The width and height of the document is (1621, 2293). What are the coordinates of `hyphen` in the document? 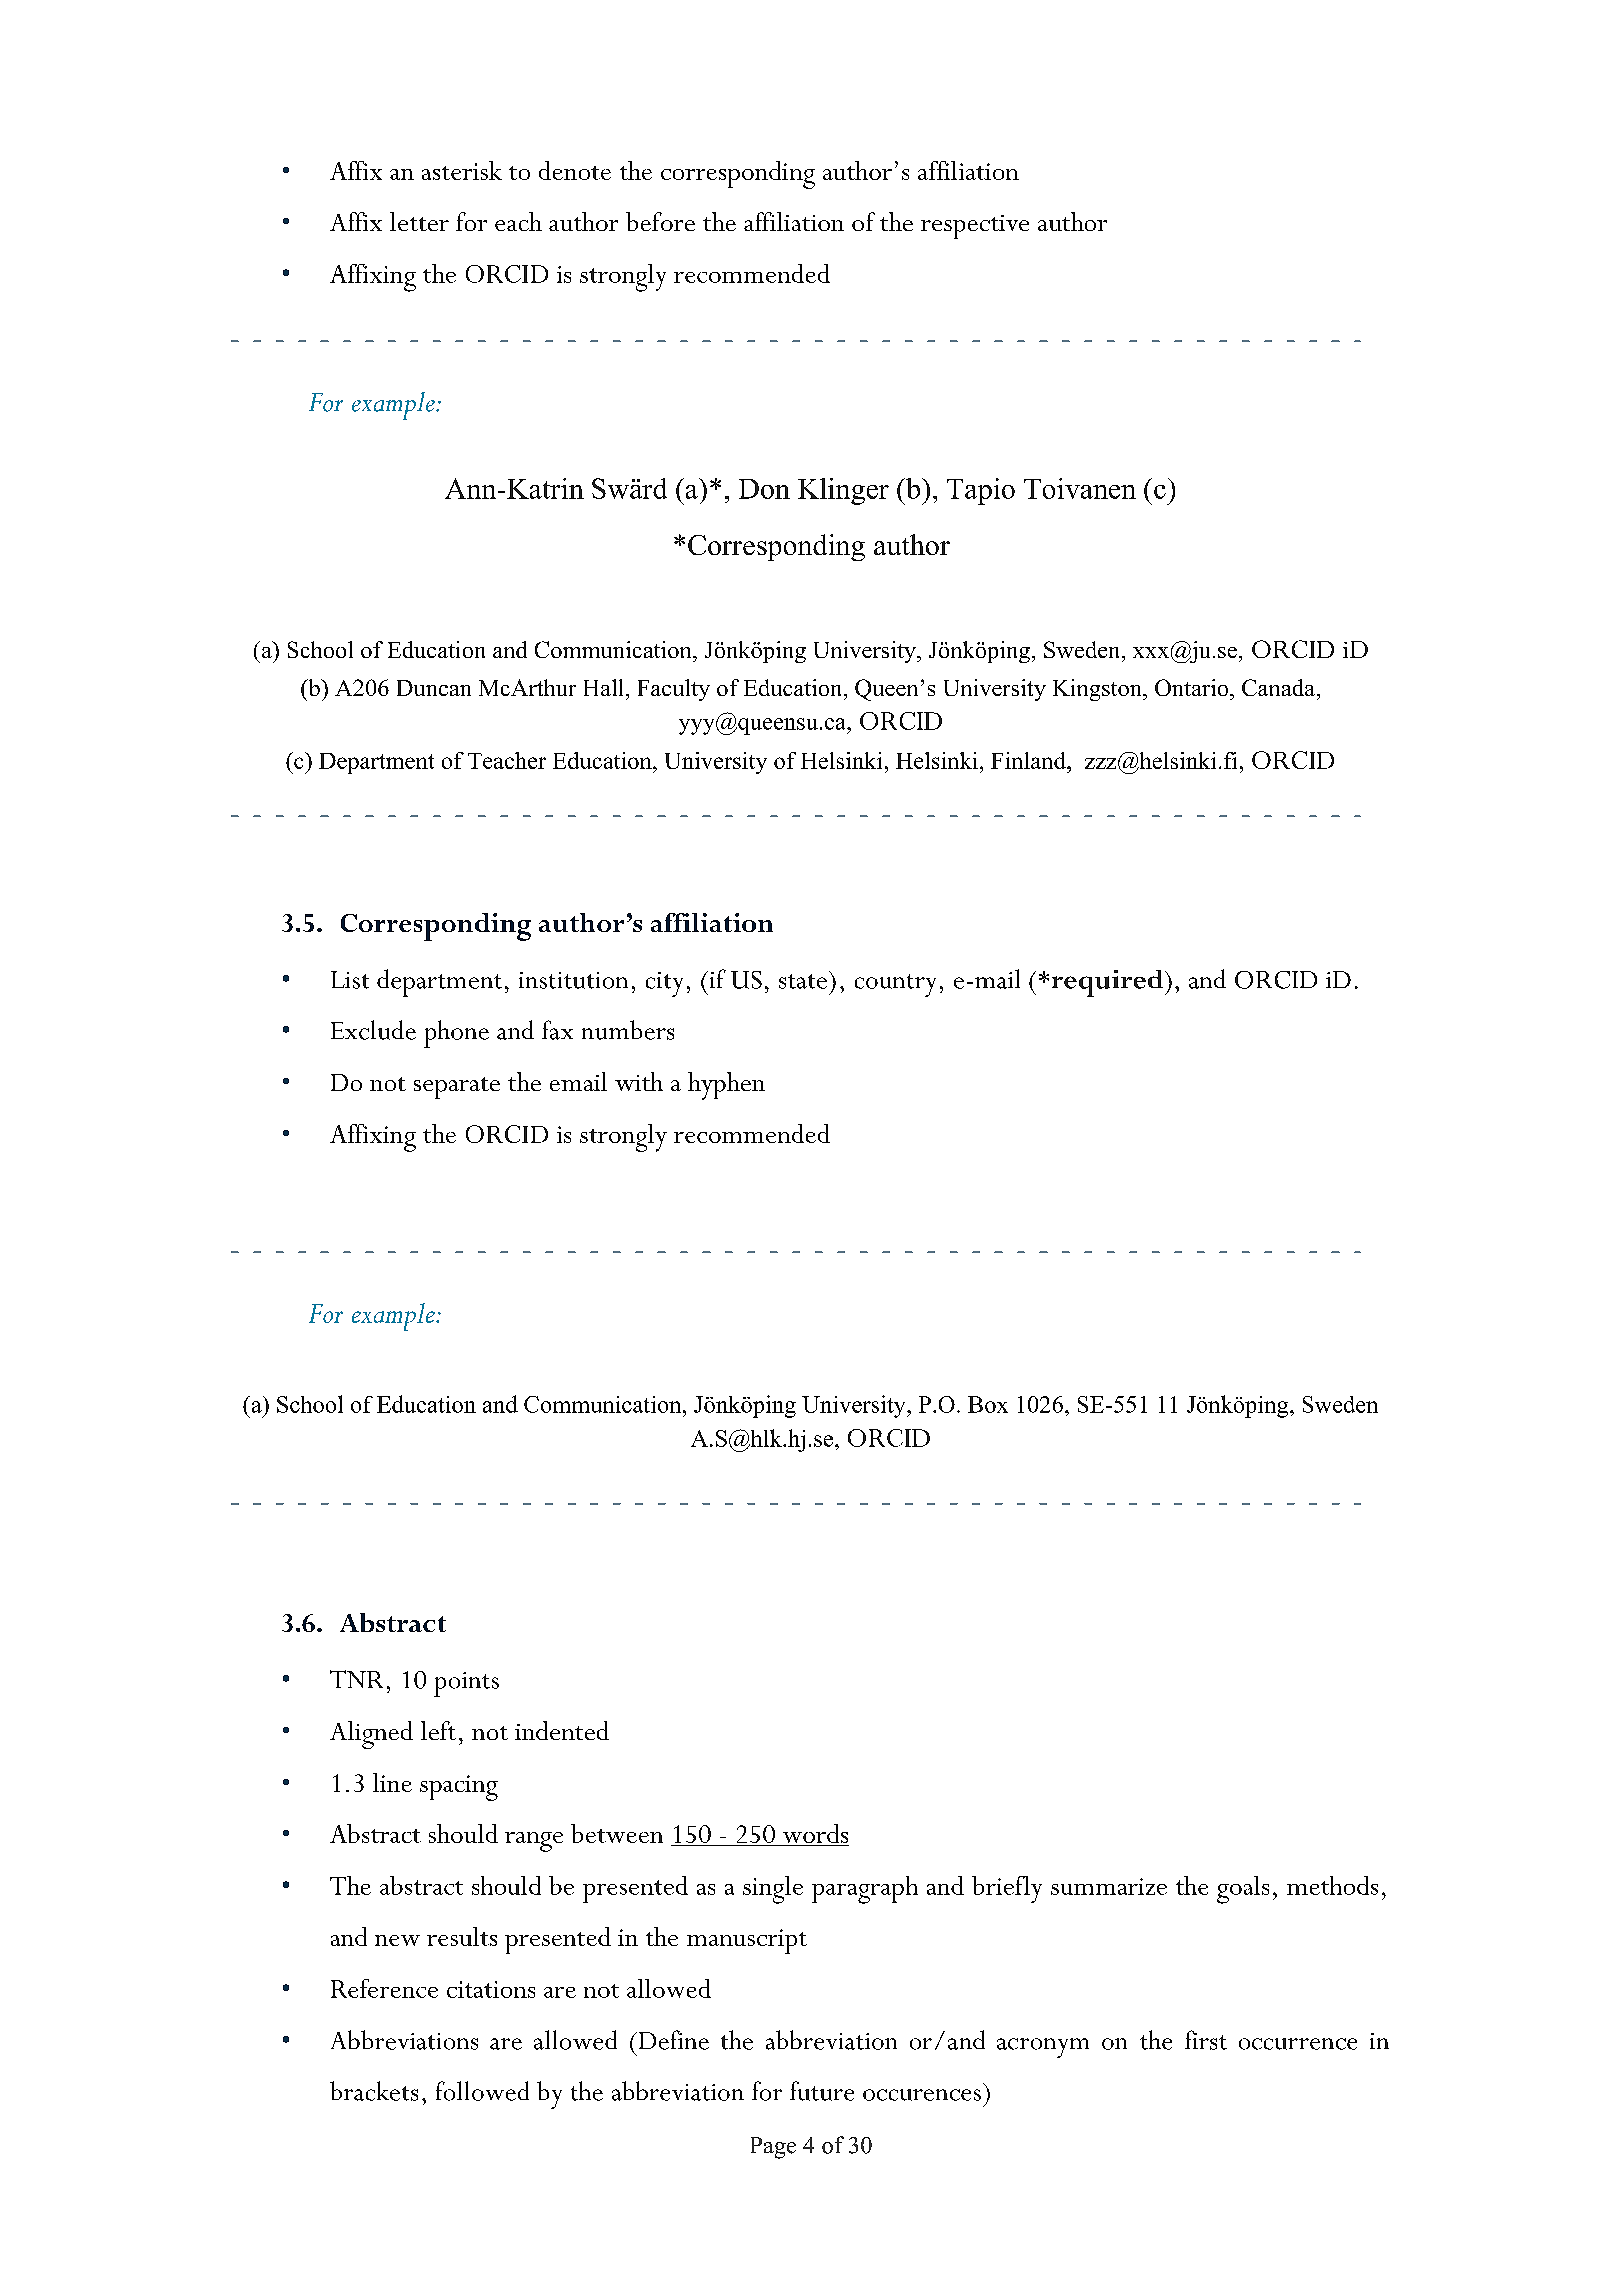 It's located at (726, 1086).
